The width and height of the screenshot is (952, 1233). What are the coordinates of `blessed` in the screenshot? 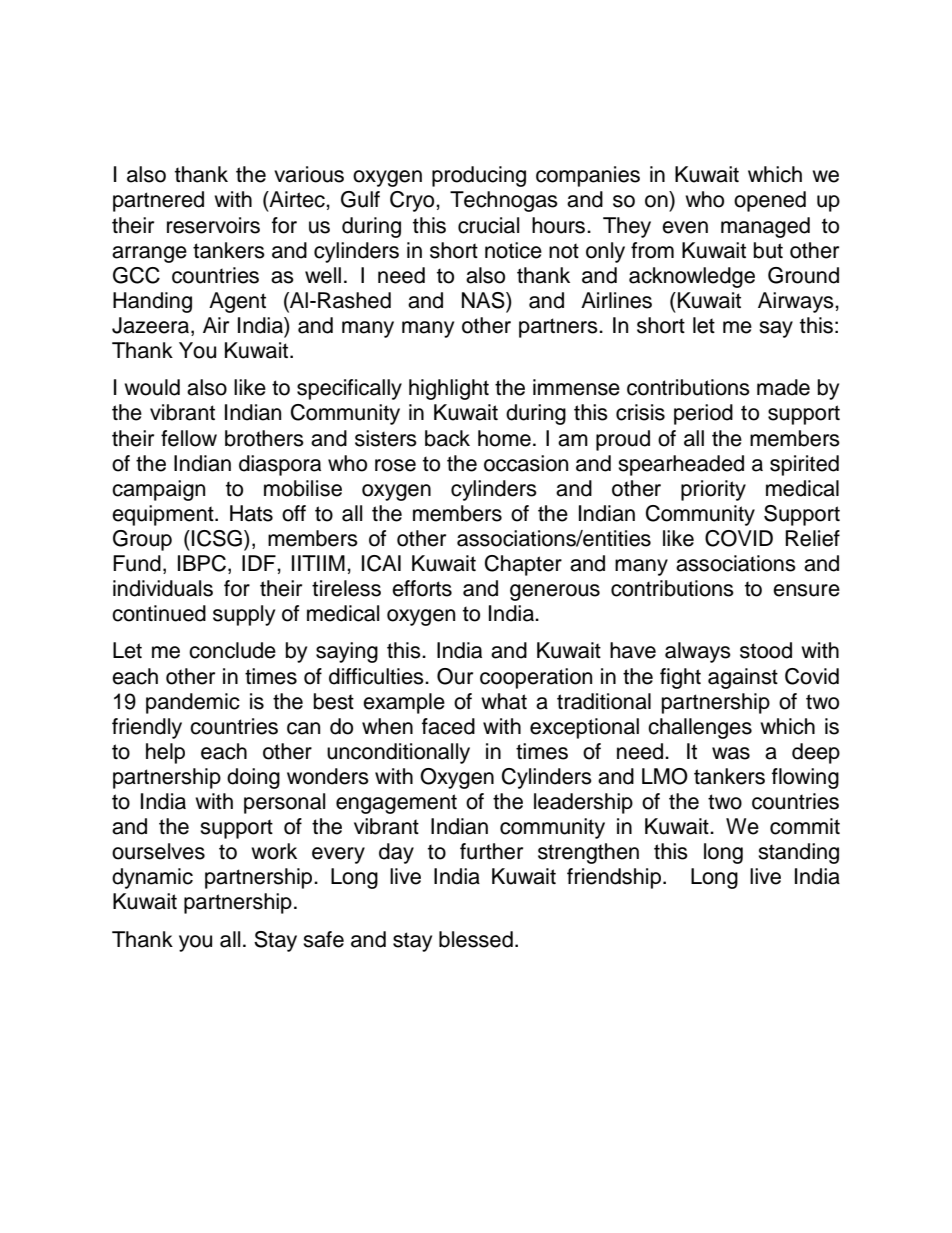 It's located at (476, 939).
